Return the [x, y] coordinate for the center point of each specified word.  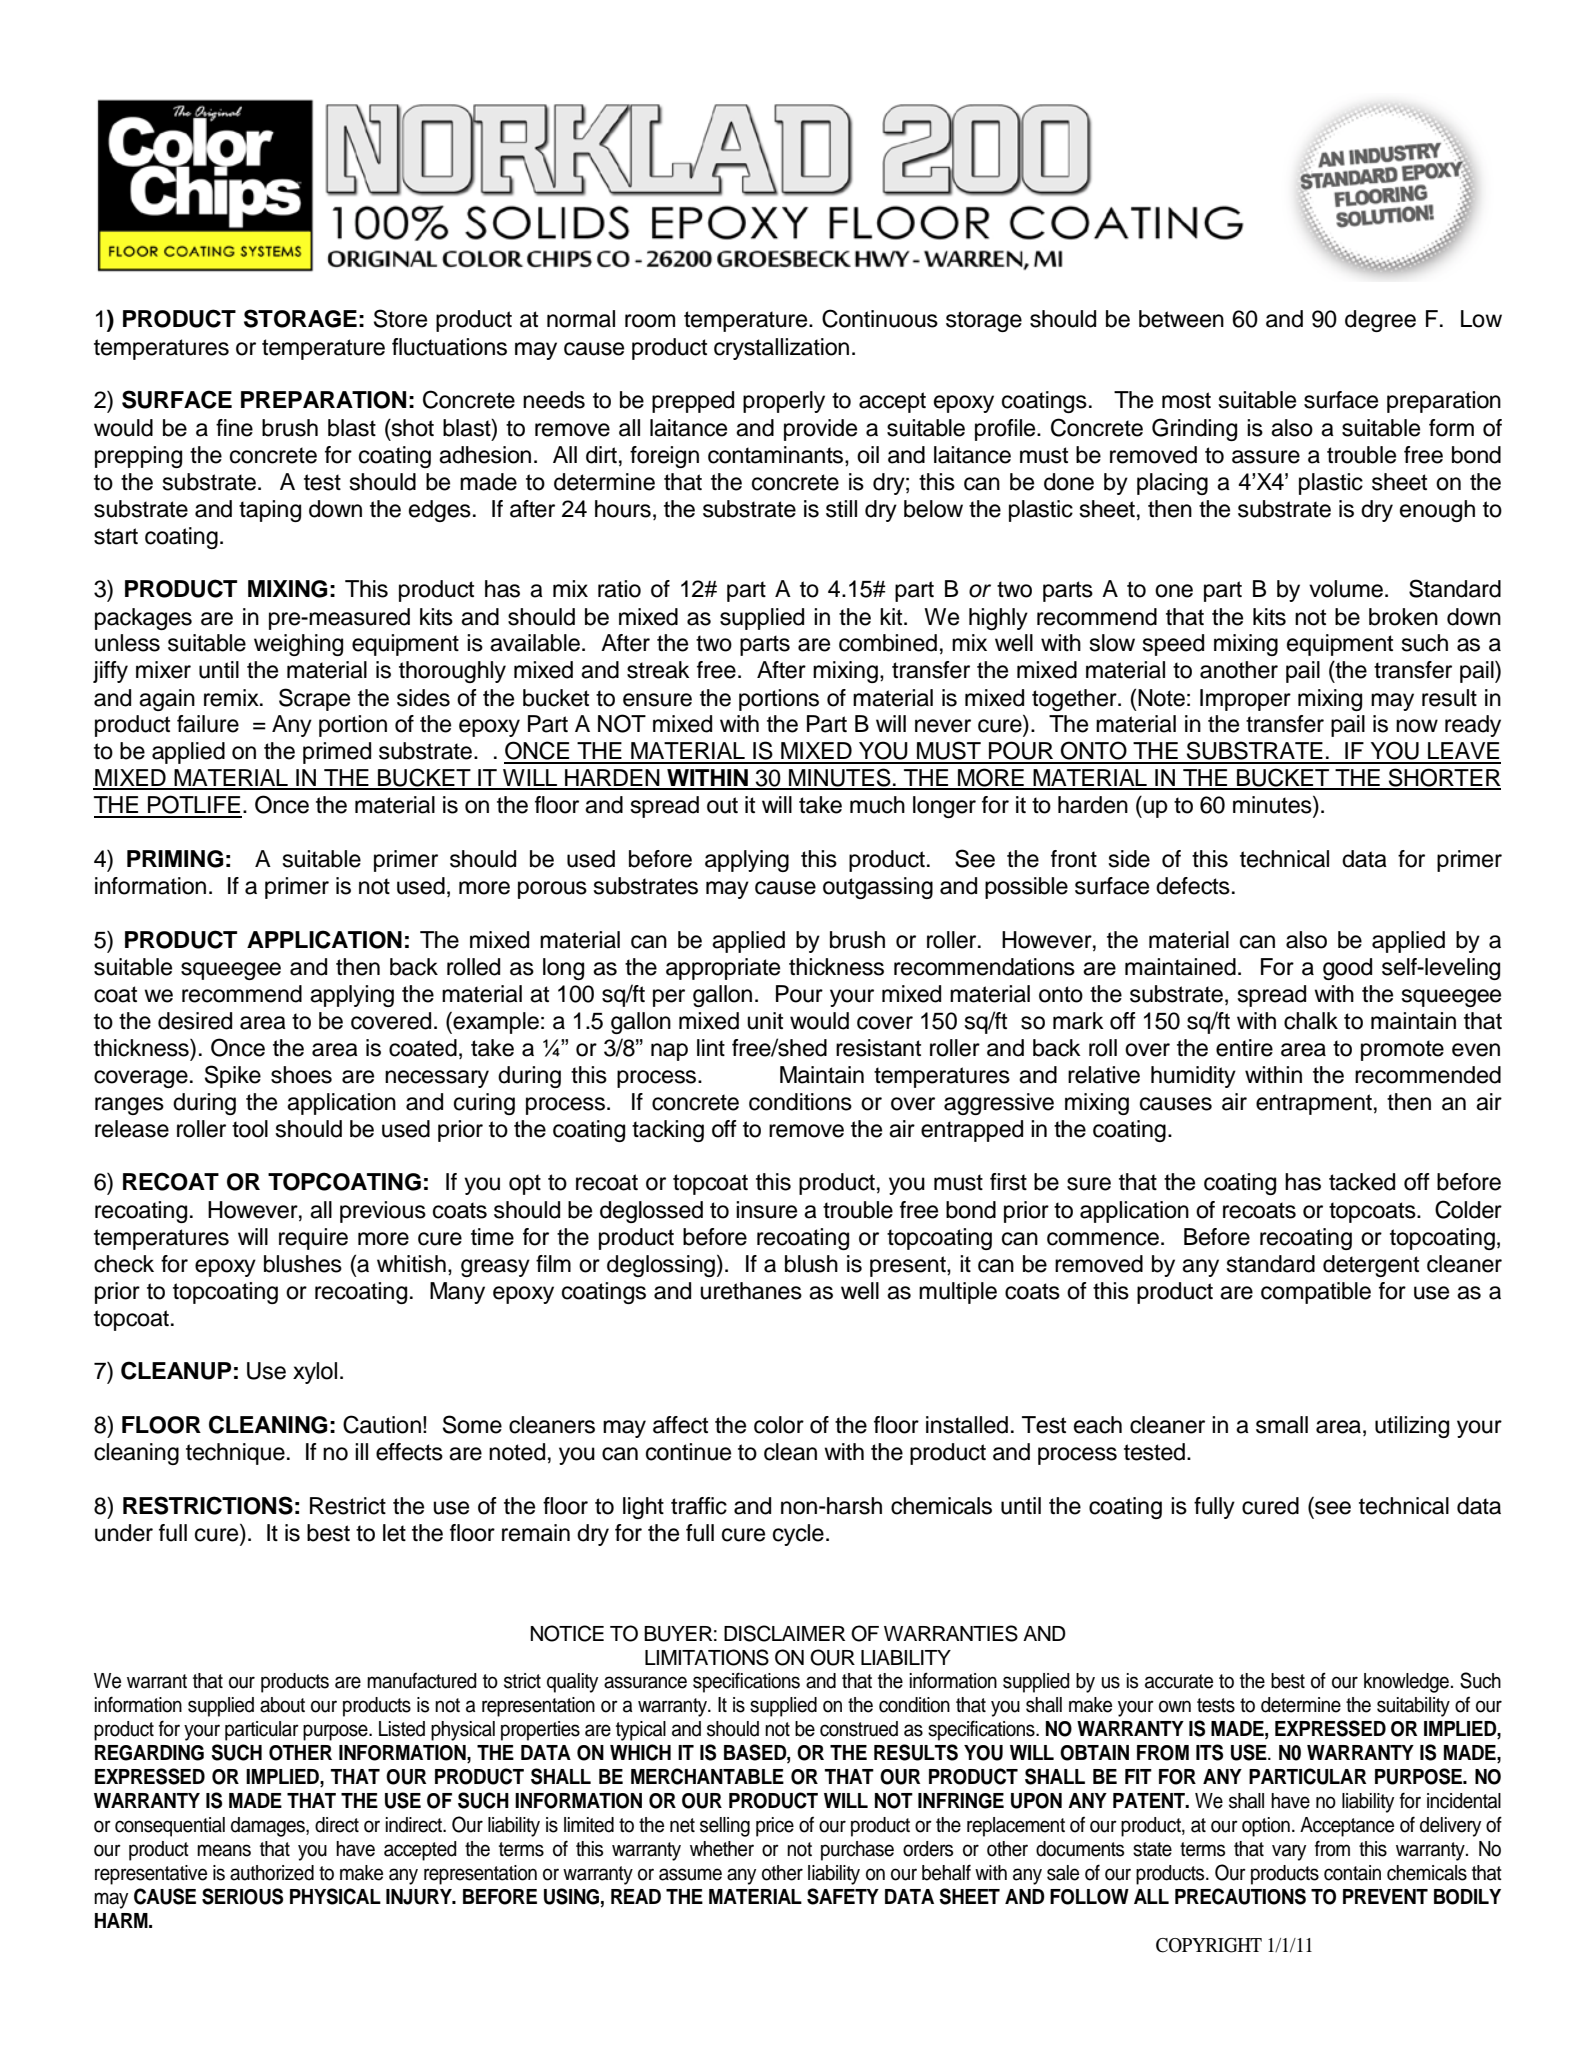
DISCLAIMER [784, 1633]
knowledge [1406, 1683]
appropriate [723, 969]
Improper [1245, 700]
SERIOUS [242, 1896]
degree [1380, 321]
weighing [298, 645]
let [394, 1533]
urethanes [751, 1291]
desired [195, 1021]
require [313, 1239]
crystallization [781, 349]
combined [888, 643]
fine [234, 428]
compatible [1316, 1293]
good [1347, 969]
